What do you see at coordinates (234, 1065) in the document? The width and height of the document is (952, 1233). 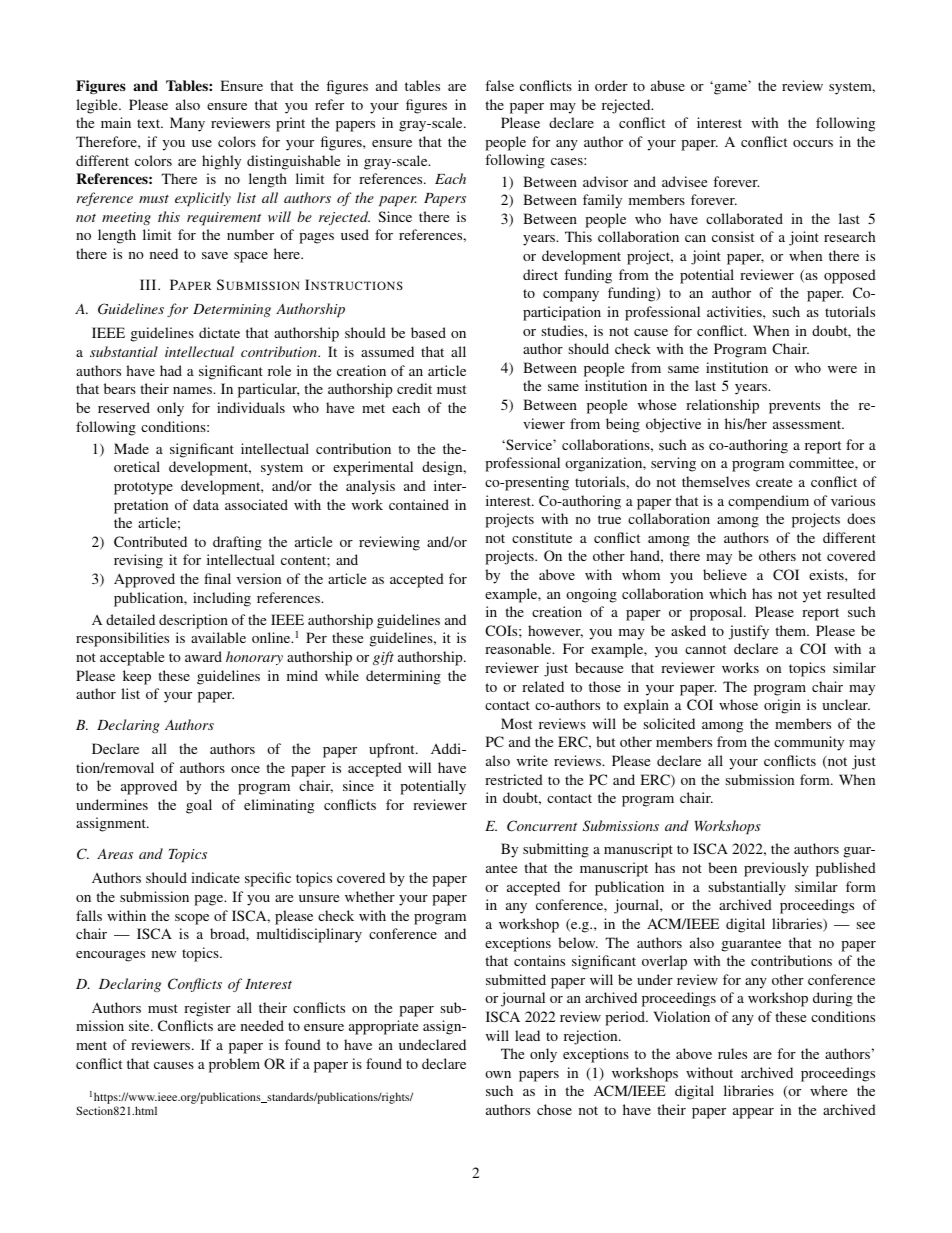 I see `problem` at bounding box center [234, 1065].
